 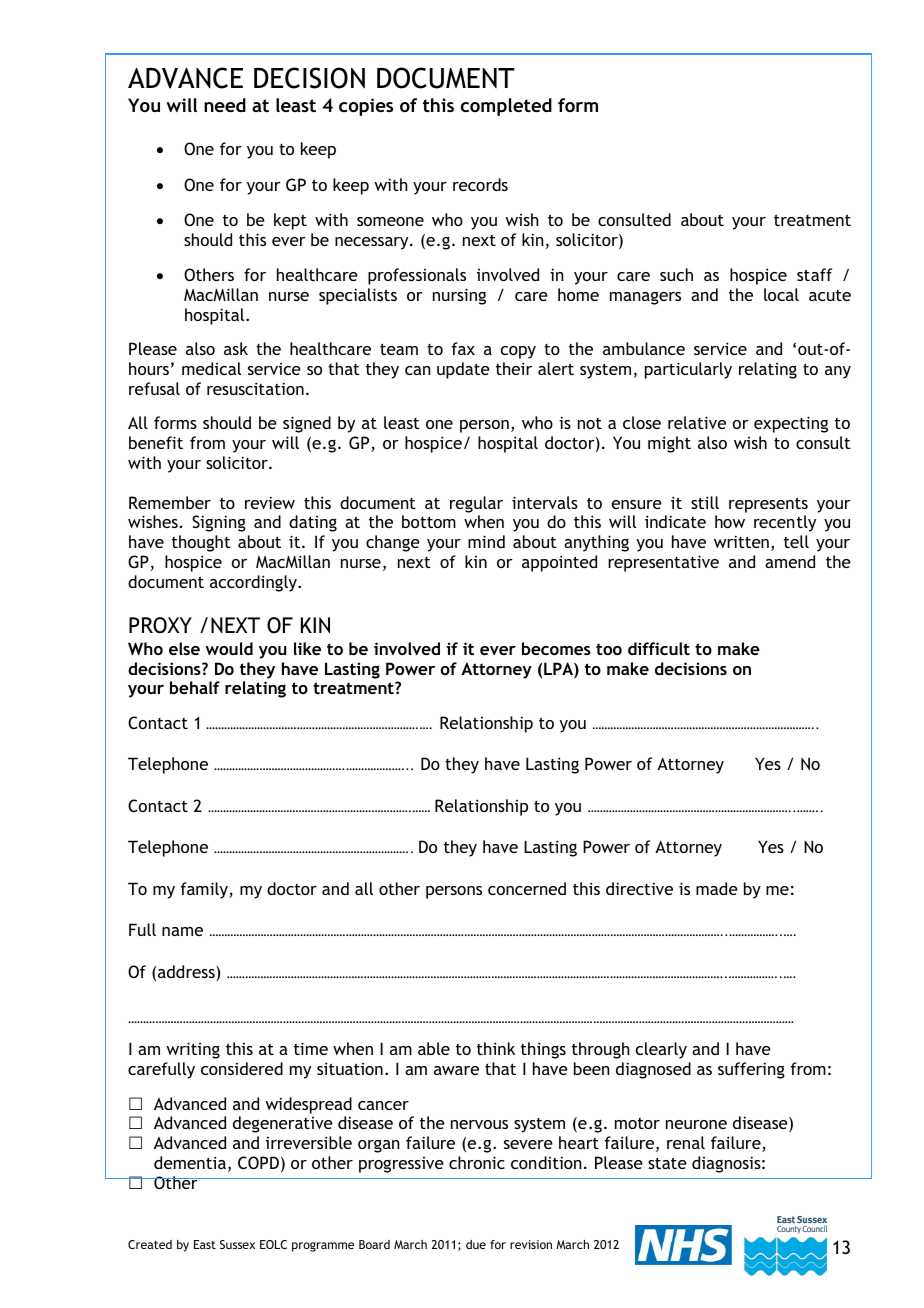 I want to click on Sussex, so click(x=237, y=1244).
